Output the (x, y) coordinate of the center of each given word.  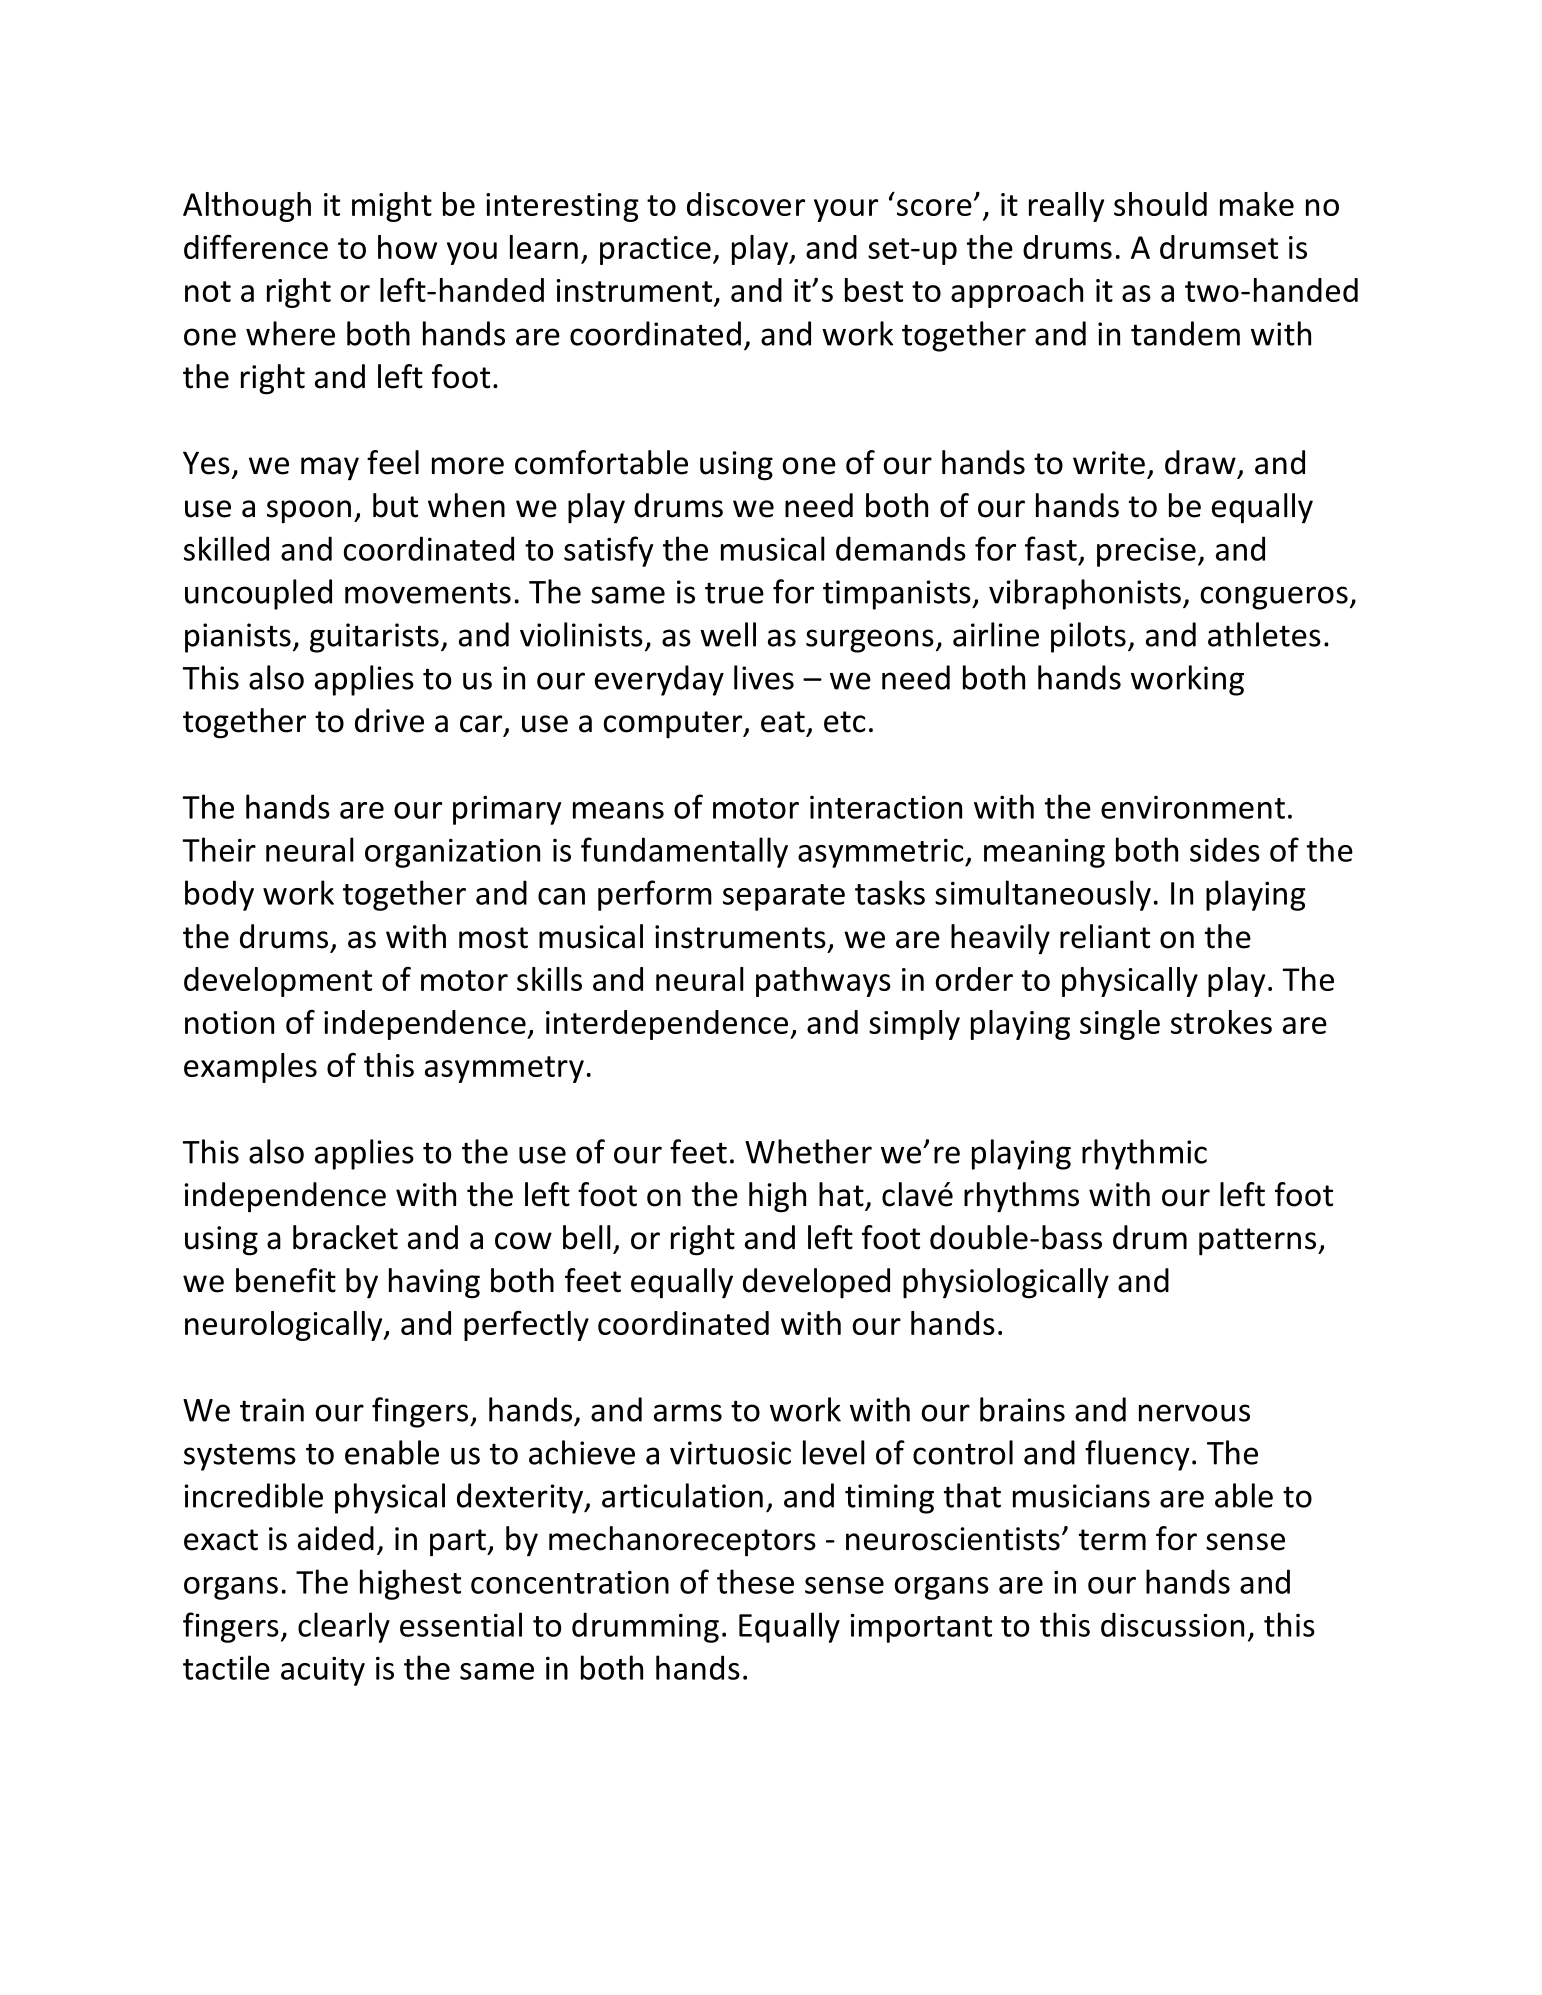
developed (816, 1283)
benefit (286, 1280)
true (734, 593)
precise (1146, 552)
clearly (344, 1627)
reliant (1105, 936)
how (407, 247)
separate (784, 897)
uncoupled (258, 594)
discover (746, 204)
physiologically (1006, 1283)
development (278, 982)
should (1160, 204)
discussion (1172, 1624)
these (755, 1581)
